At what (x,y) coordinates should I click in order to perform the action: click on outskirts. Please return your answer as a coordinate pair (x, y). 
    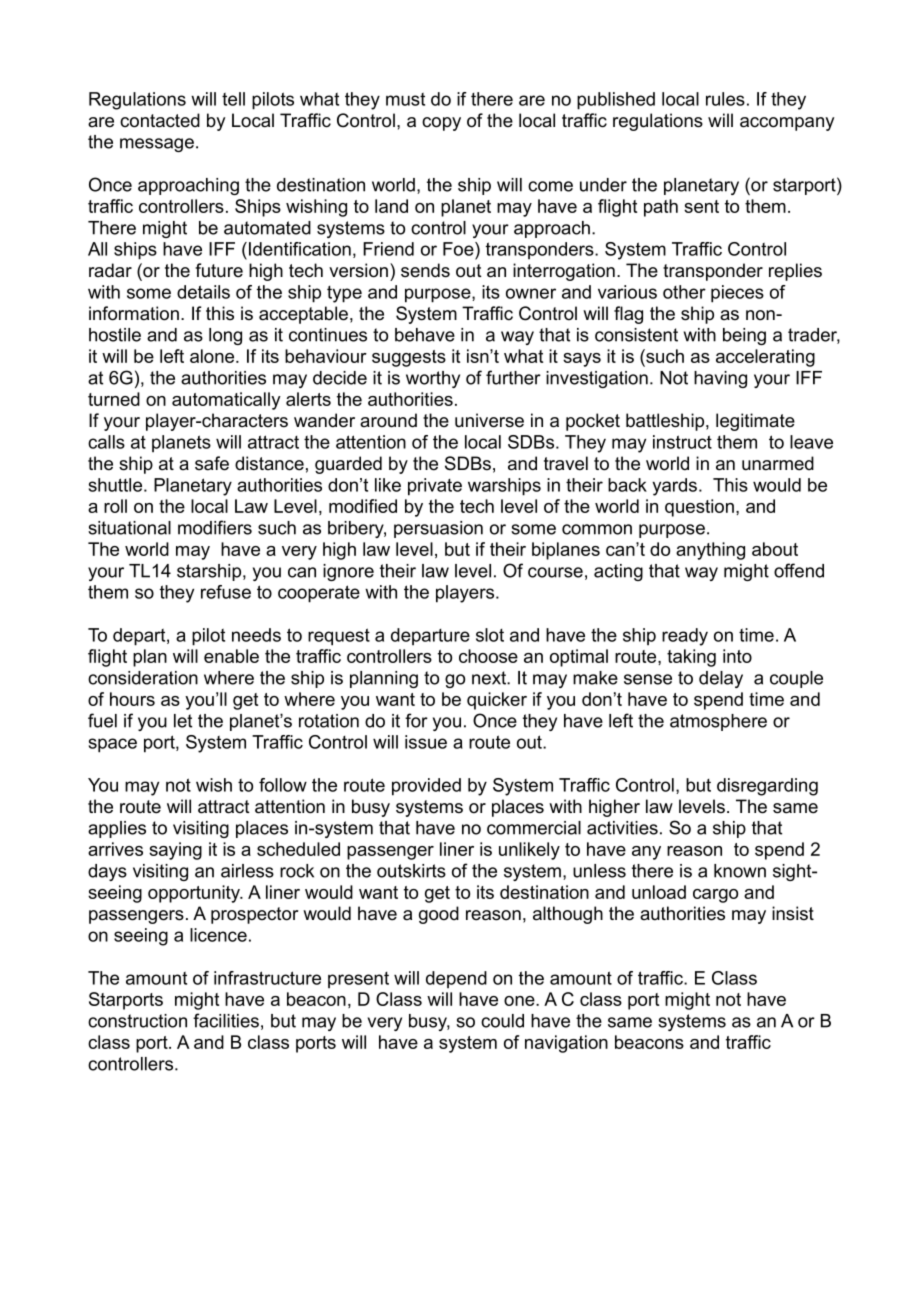
    Looking at the image, I should click on (411, 871).
